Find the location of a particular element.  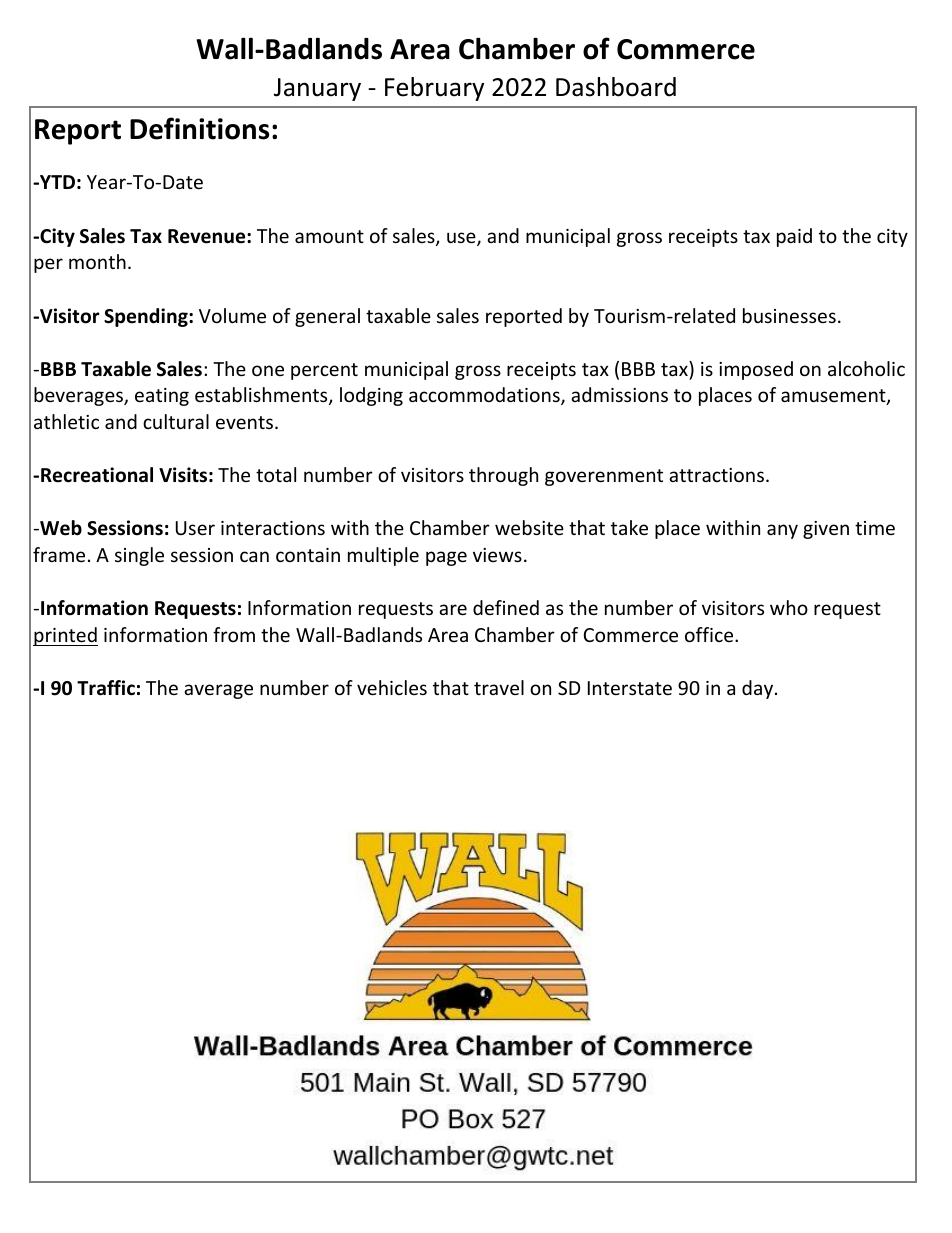

businesses is located at coordinates (789, 315).
